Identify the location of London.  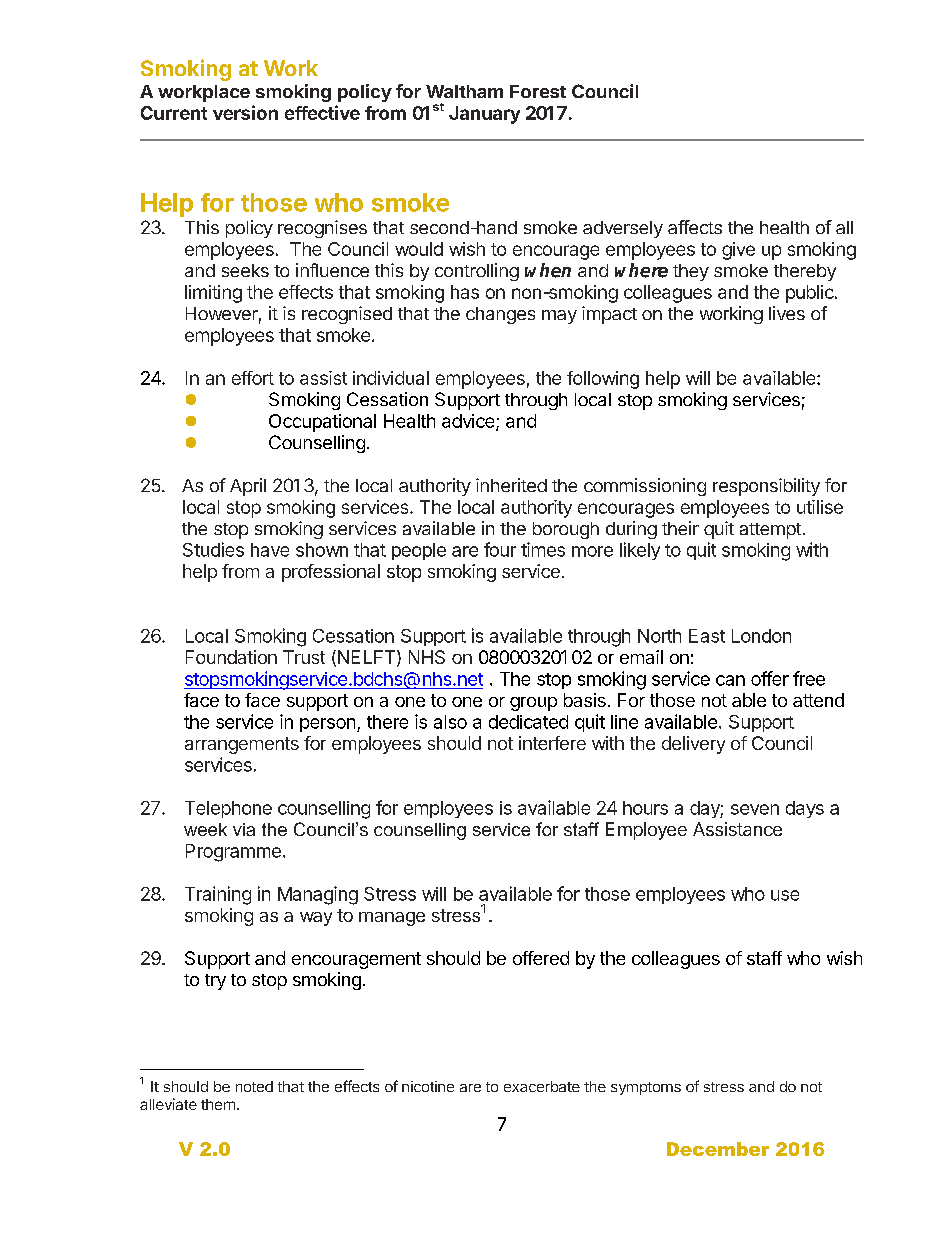
(761, 636).
